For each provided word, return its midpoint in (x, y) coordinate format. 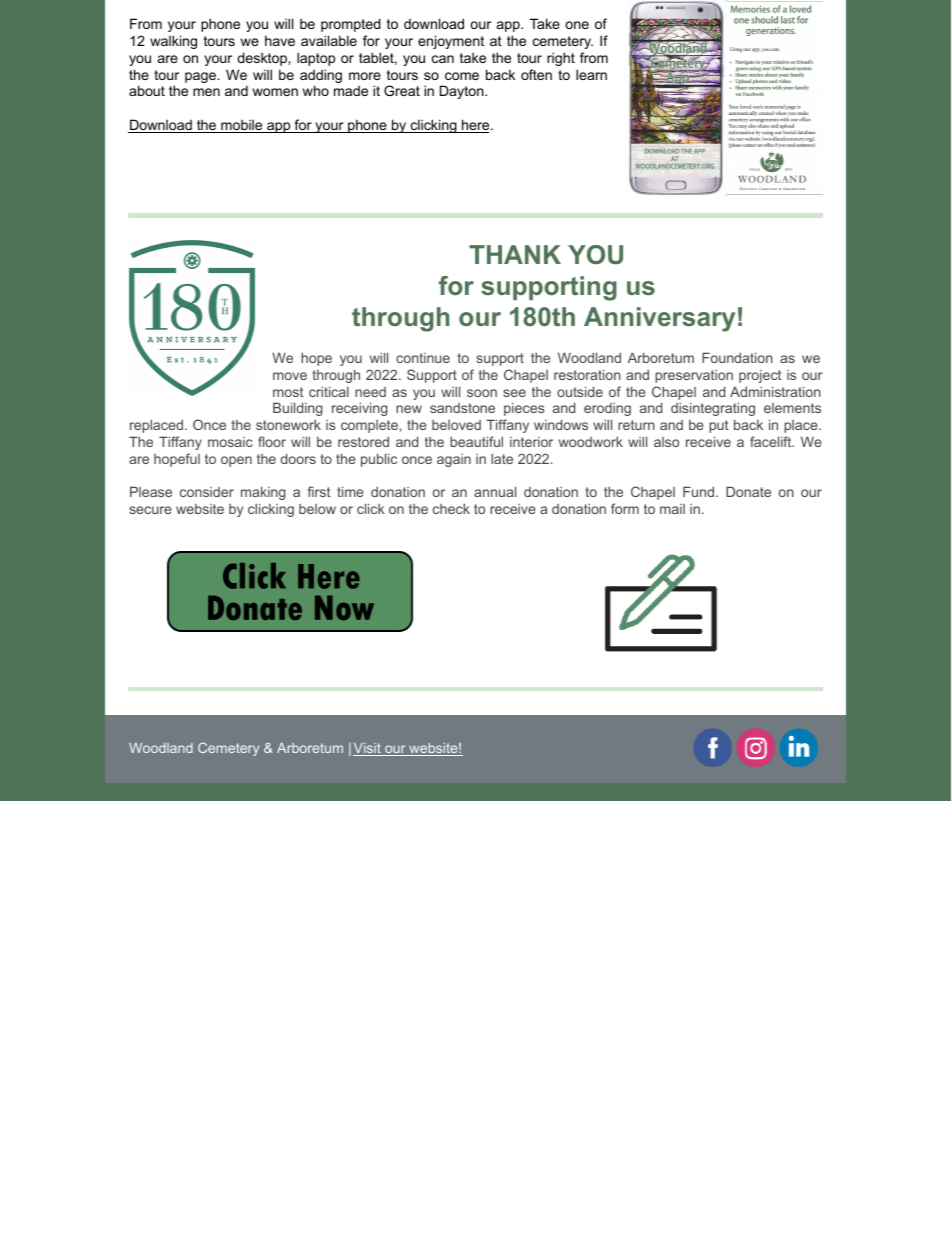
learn (591, 74)
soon (482, 393)
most (288, 392)
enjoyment (451, 42)
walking (173, 42)
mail (672, 509)
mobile (242, 126)
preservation (694, 376)
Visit (368, 749)
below (317, 509)
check (451, 508)
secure (150, 510)
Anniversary (659, 319)
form (625, 508)
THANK (515, 254)
